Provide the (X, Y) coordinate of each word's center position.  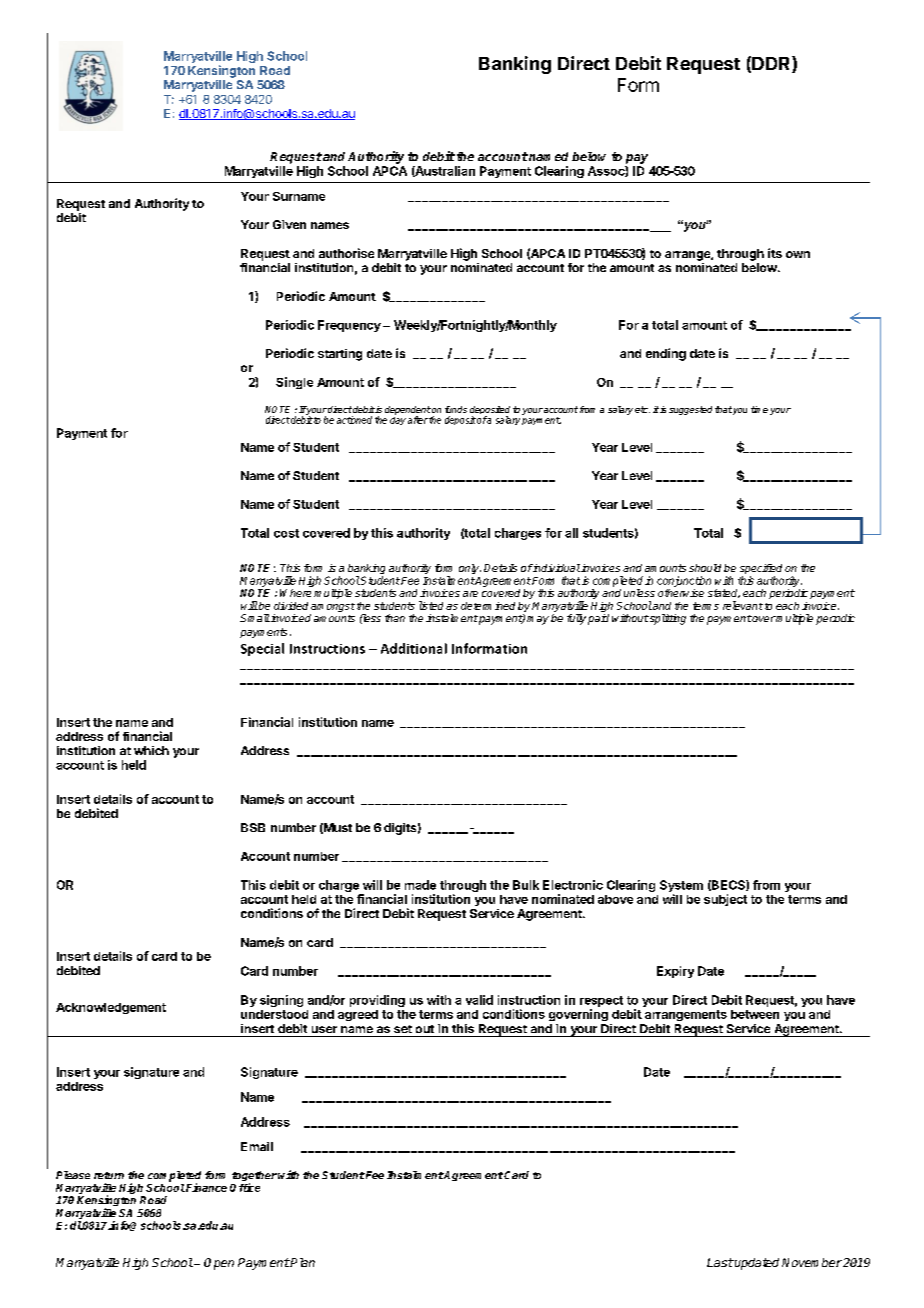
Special (262, 649)
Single (294, 383)
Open (219, 1264)
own (798, 254)
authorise (346, 253)
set (403, 1029)
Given (289, 224)
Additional (414, 648)
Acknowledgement (111, 1008)
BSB (253, 827)
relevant (743, 605)
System (681, 887)
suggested (690, 410)
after (418, 420)
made (420, 885)
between (755, 1014)
